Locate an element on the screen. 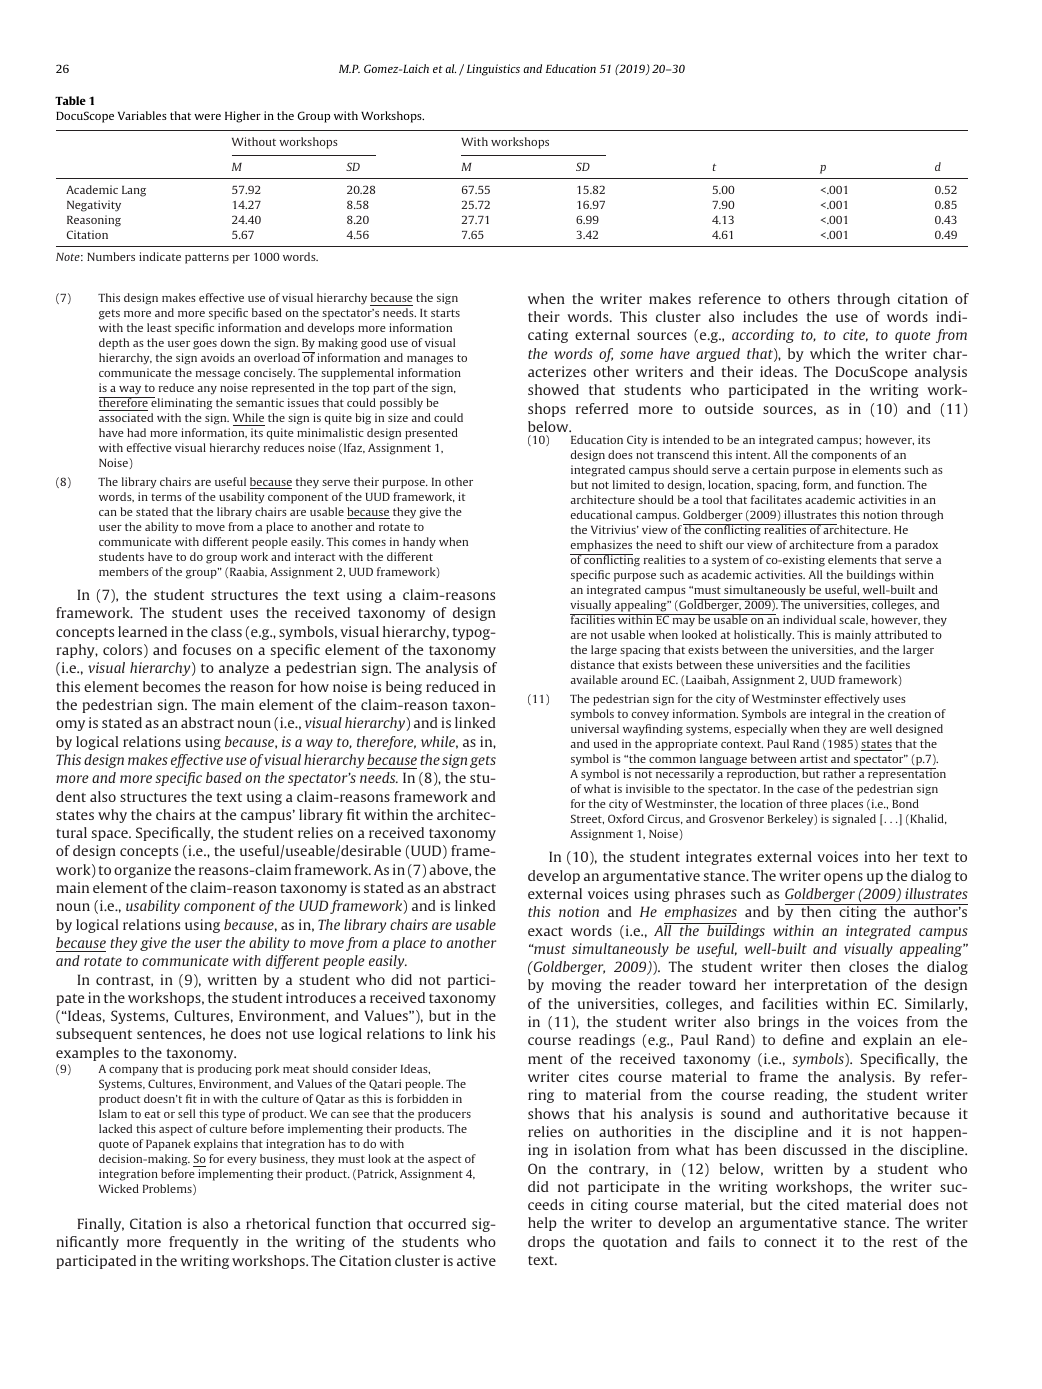  available is located at coordinates (594, 679).
